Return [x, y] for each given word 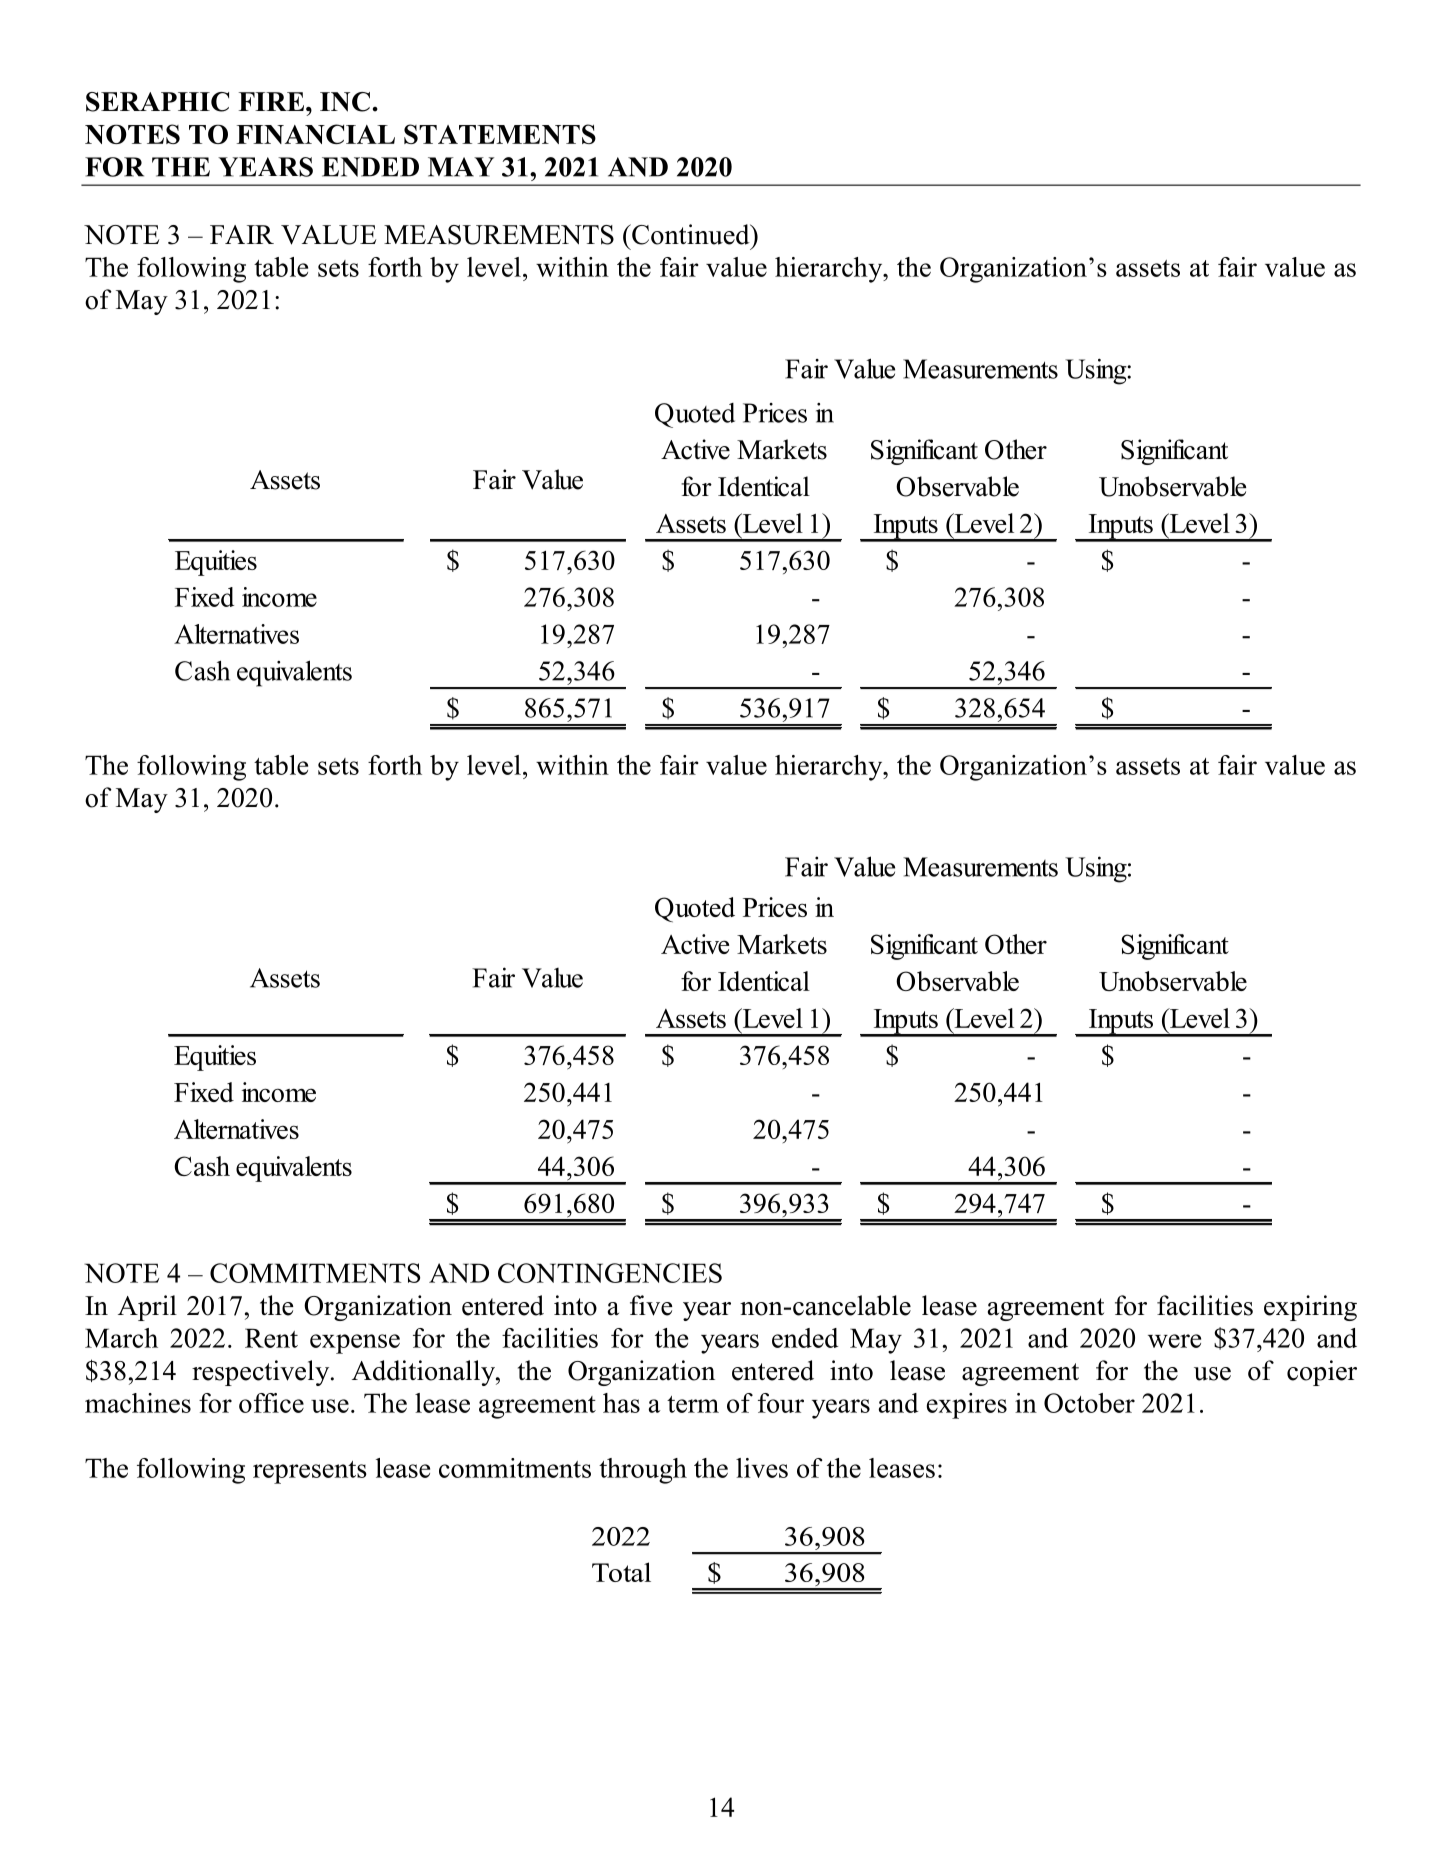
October [1089, 1403]
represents [310, 1472]
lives [762, 1468]
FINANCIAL [316, 134]
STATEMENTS [500, 134]
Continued [691, 234]
